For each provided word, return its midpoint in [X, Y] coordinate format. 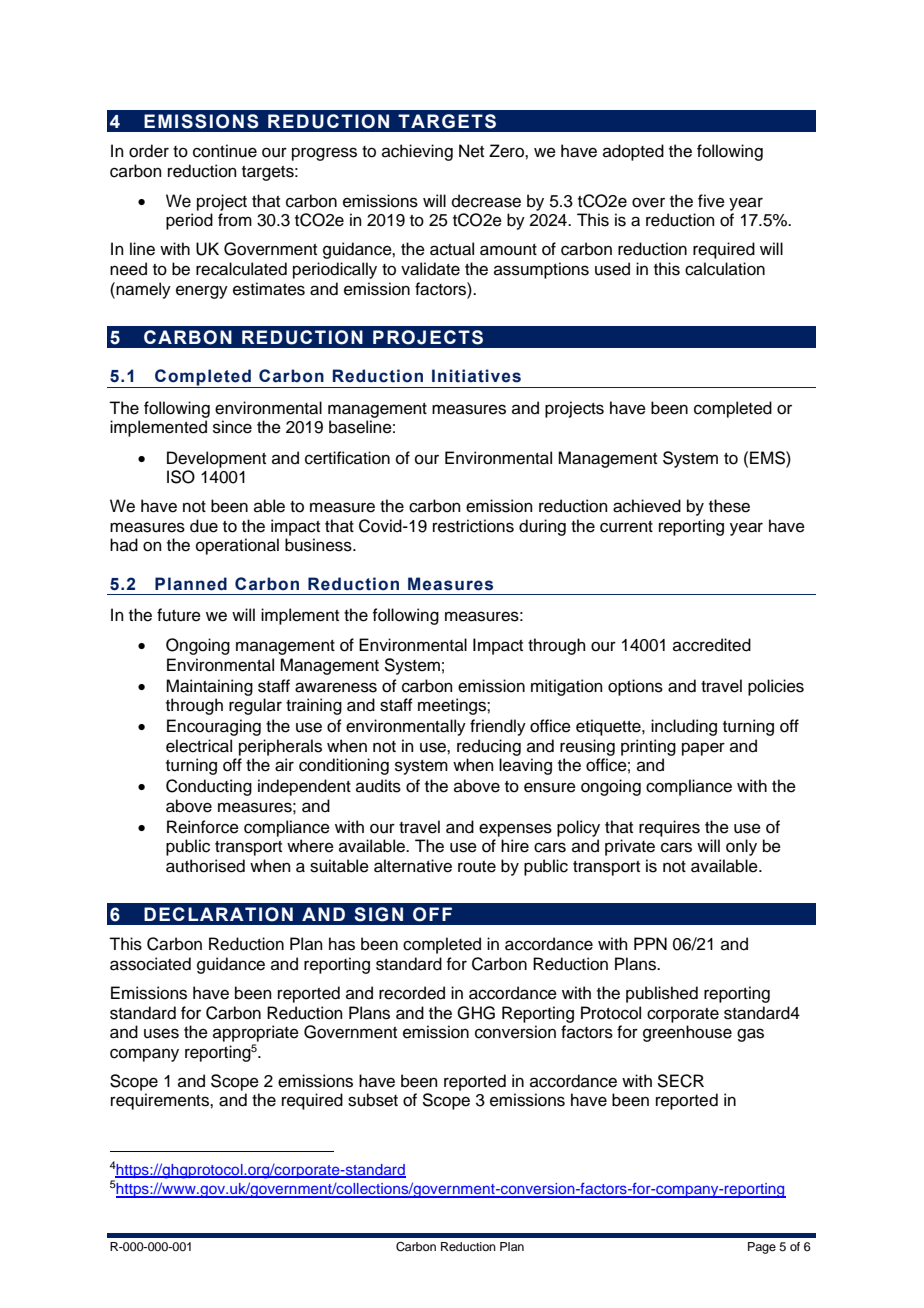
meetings [453, 706]
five [711, 201]
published [662, 994]
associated [150, 964]
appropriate [256, 1033]
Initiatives [476, 376]
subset [373, 1100]
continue [225, 151]
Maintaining [209, 687]
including [684, 727]
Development [216, 459]
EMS [768, 458]
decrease [486, 201]
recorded [412, 993]
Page [762, 1248]
